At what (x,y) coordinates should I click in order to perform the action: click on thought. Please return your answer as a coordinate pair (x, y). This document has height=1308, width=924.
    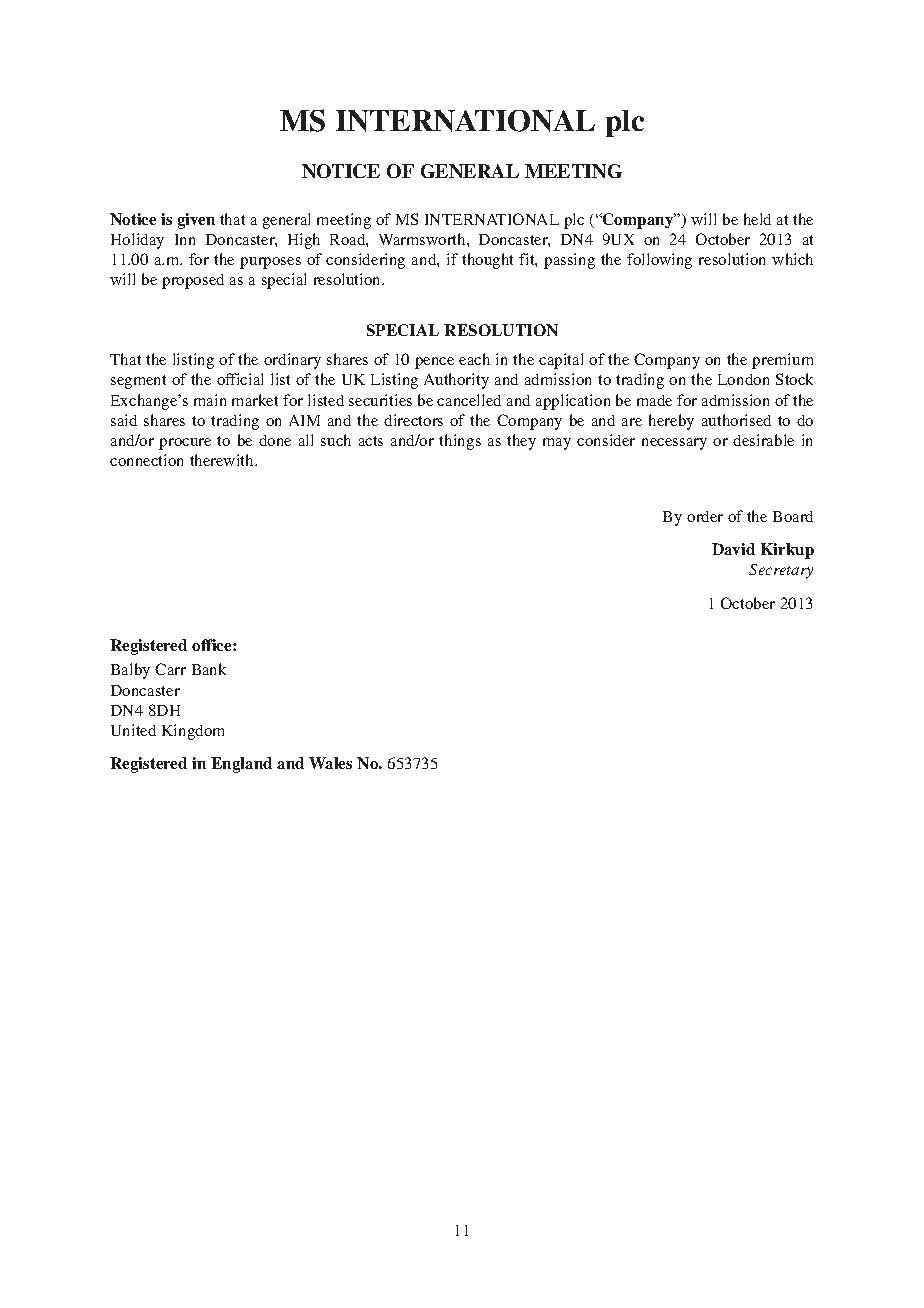
    Looking at the image, I should click on (487, 261).
